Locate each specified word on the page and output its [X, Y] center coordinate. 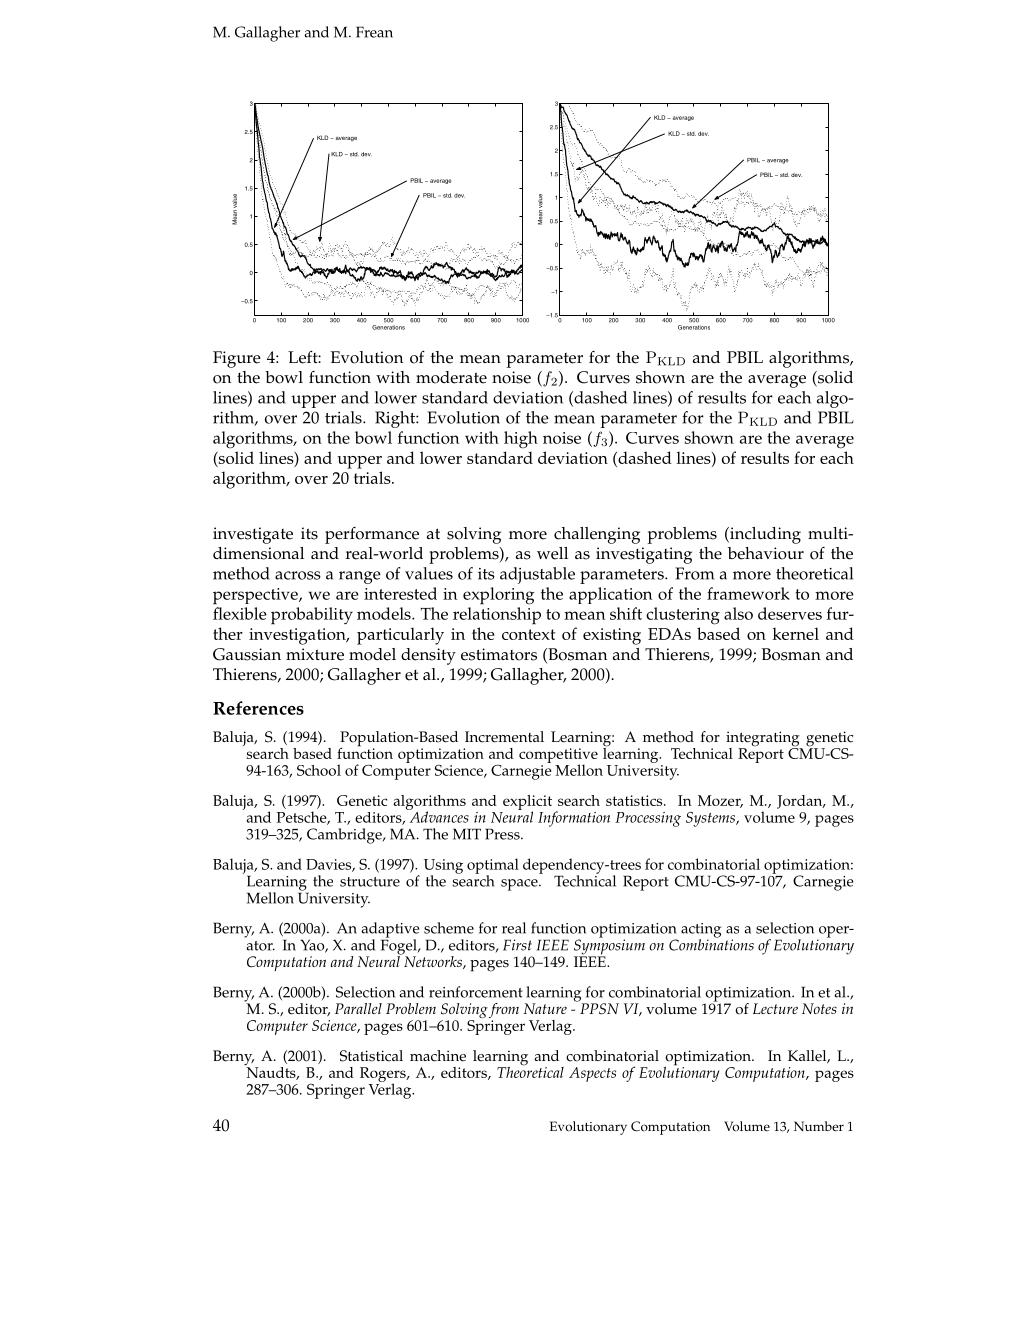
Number [819, 1126]
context [528, 634]
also [738, 613]
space [520, 885]
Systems [712, 819]
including [764, 535]
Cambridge [345, 836]
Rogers [384, 1076]
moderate [451, 377]
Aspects [592, 1074]
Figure [237, 359]
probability [312, 616]
